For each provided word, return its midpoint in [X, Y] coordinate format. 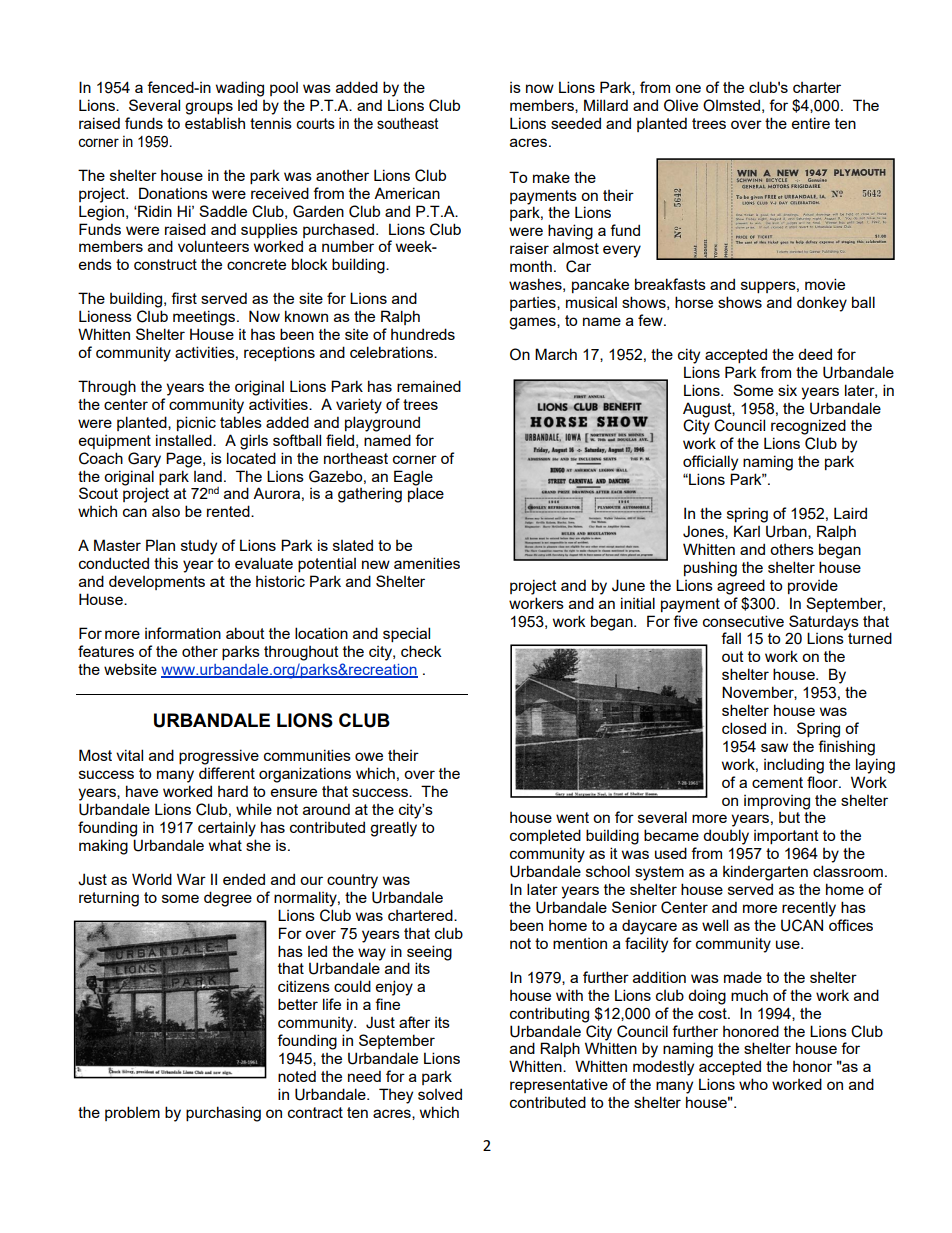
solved [440, 1094]
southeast [408, 123]
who [753, 1084]
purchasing [223, 1114]
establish [215, 123]
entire [811, 123]
